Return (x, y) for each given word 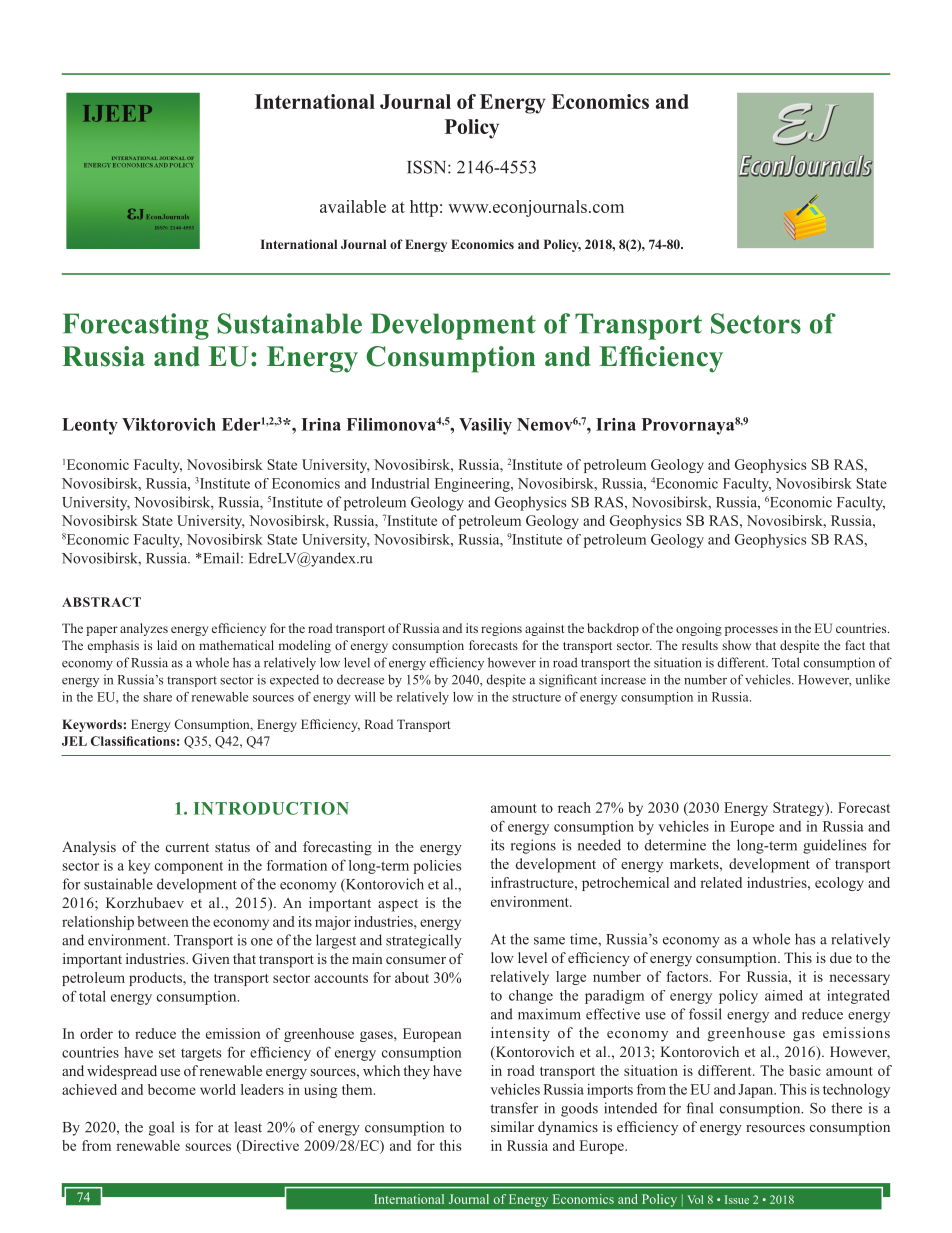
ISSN (428, 167)
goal (161, 1128)
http (424, 208)
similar (512, 1126)
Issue (737, 1199)
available (353, 206)
